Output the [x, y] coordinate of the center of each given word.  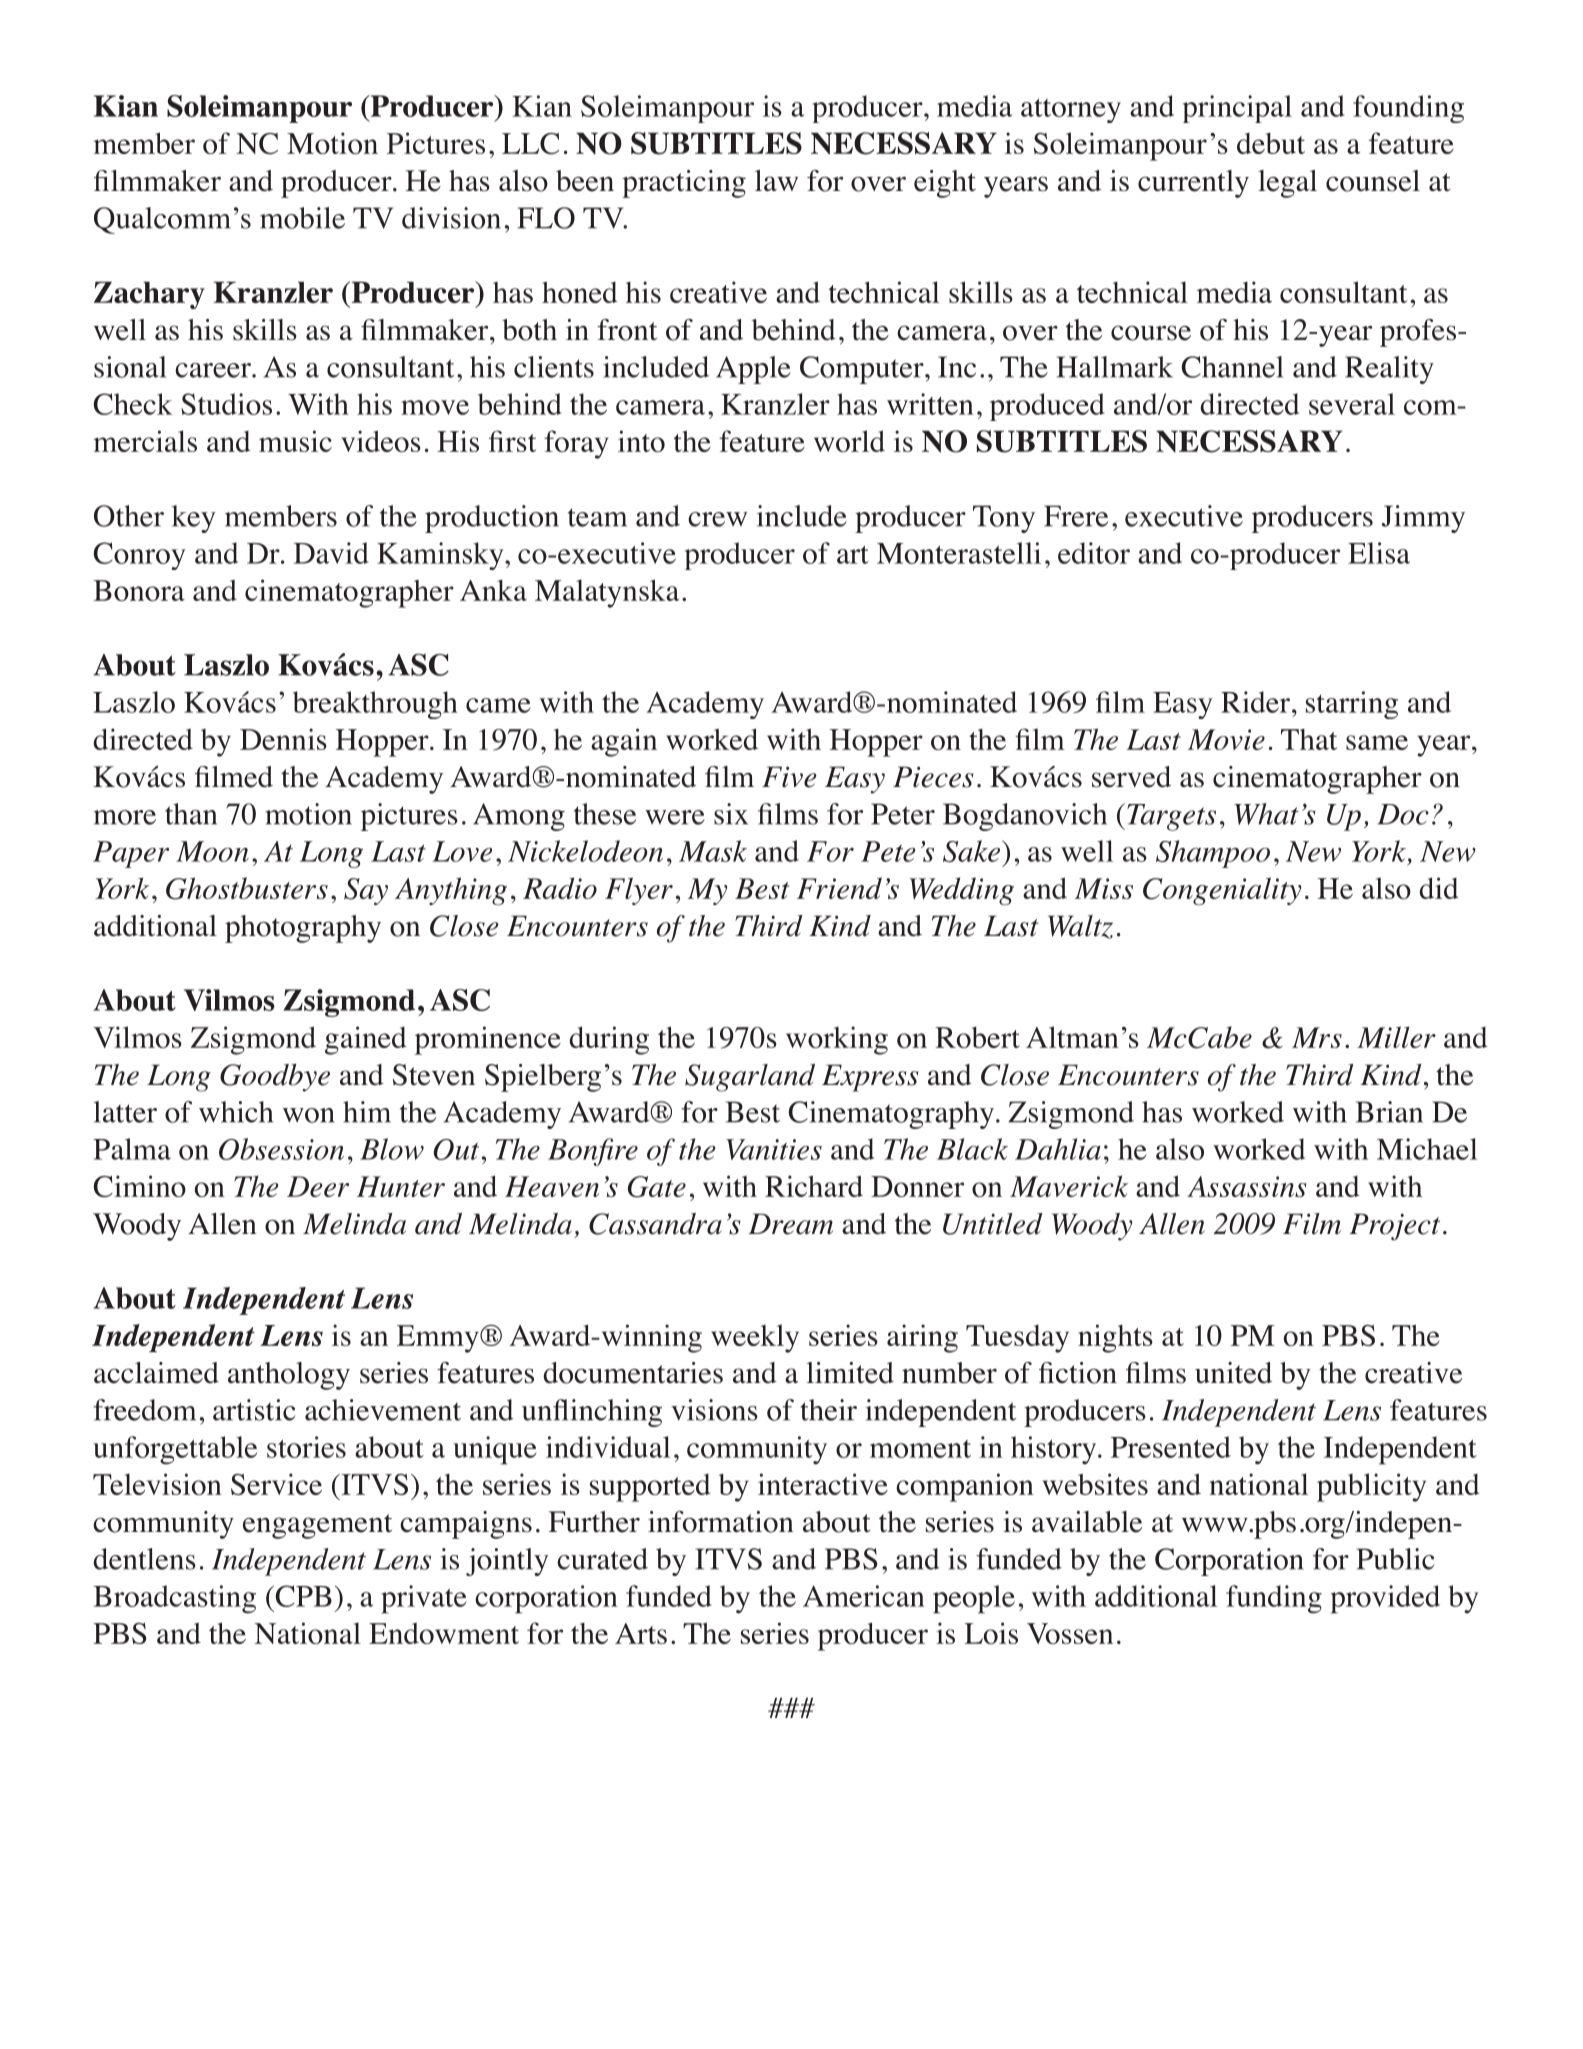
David [331, 553]
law [776, 180]
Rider [1257, 702]
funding [1274, 1599]
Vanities [774, 1149]
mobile [302, 218]
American [864, 1596]
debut [1271, 143]
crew [717, 519]
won [308, 1115]
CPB [302, 1596]
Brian [1389, 1112]
